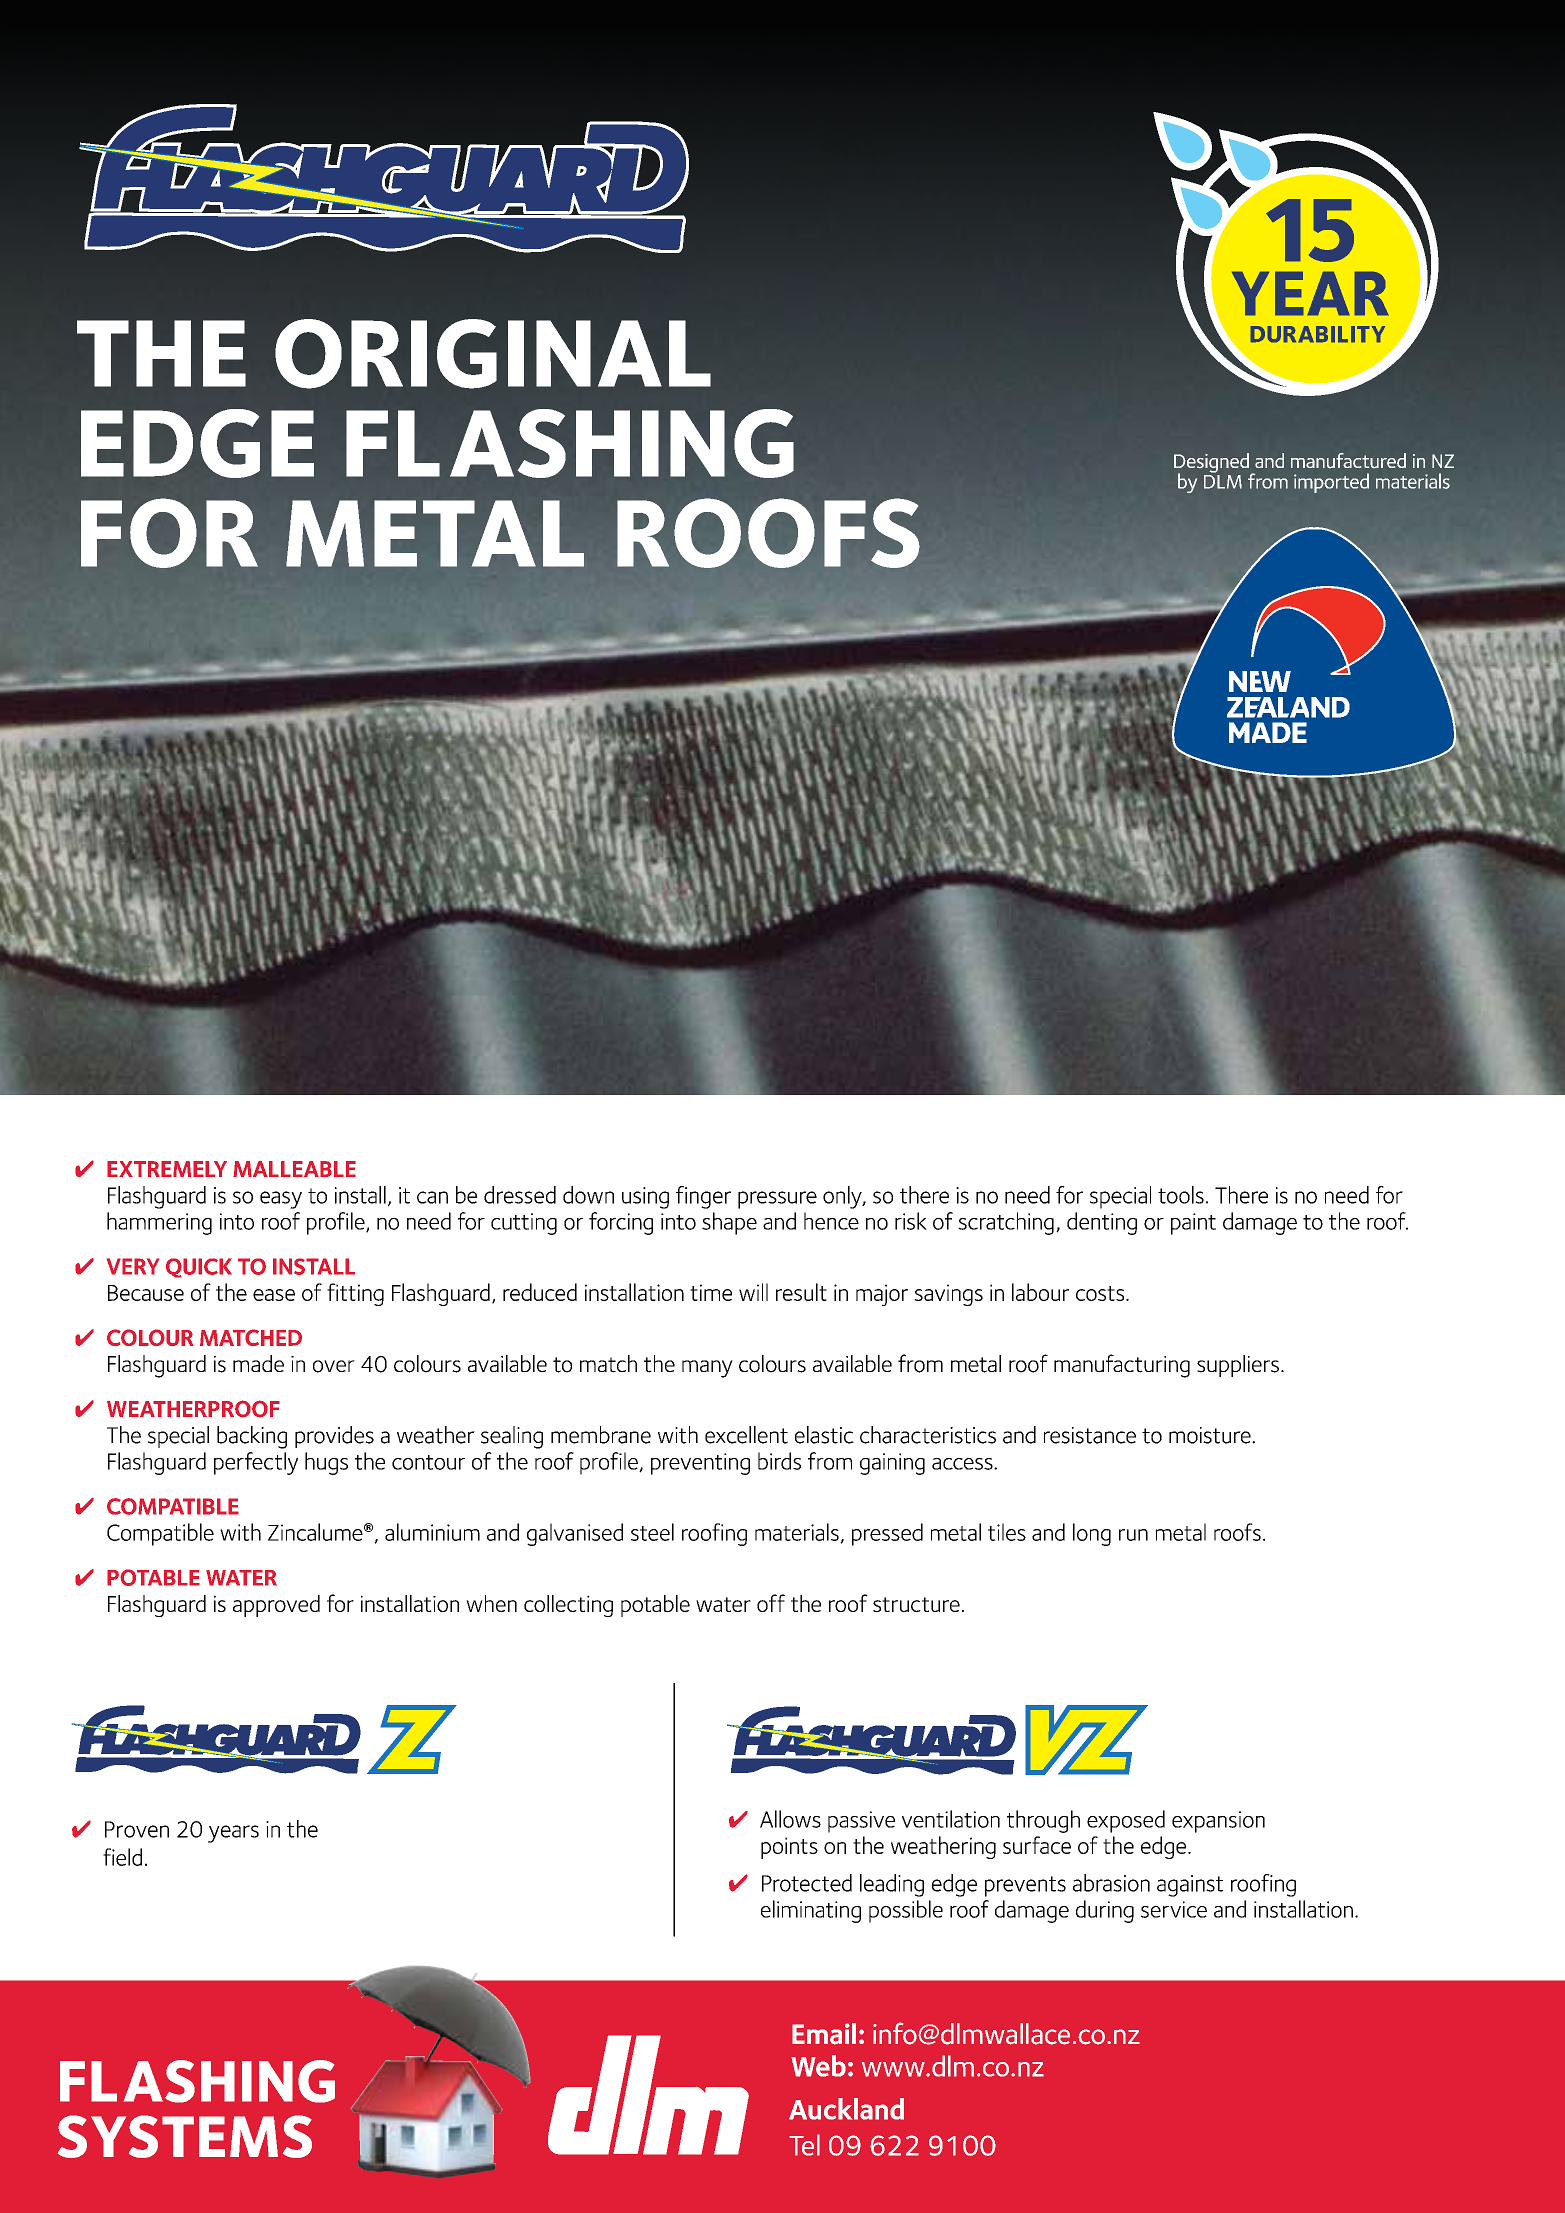  Describe the element at coordinates (276, 1606) in the screenshot. I see `approved` at that location.
